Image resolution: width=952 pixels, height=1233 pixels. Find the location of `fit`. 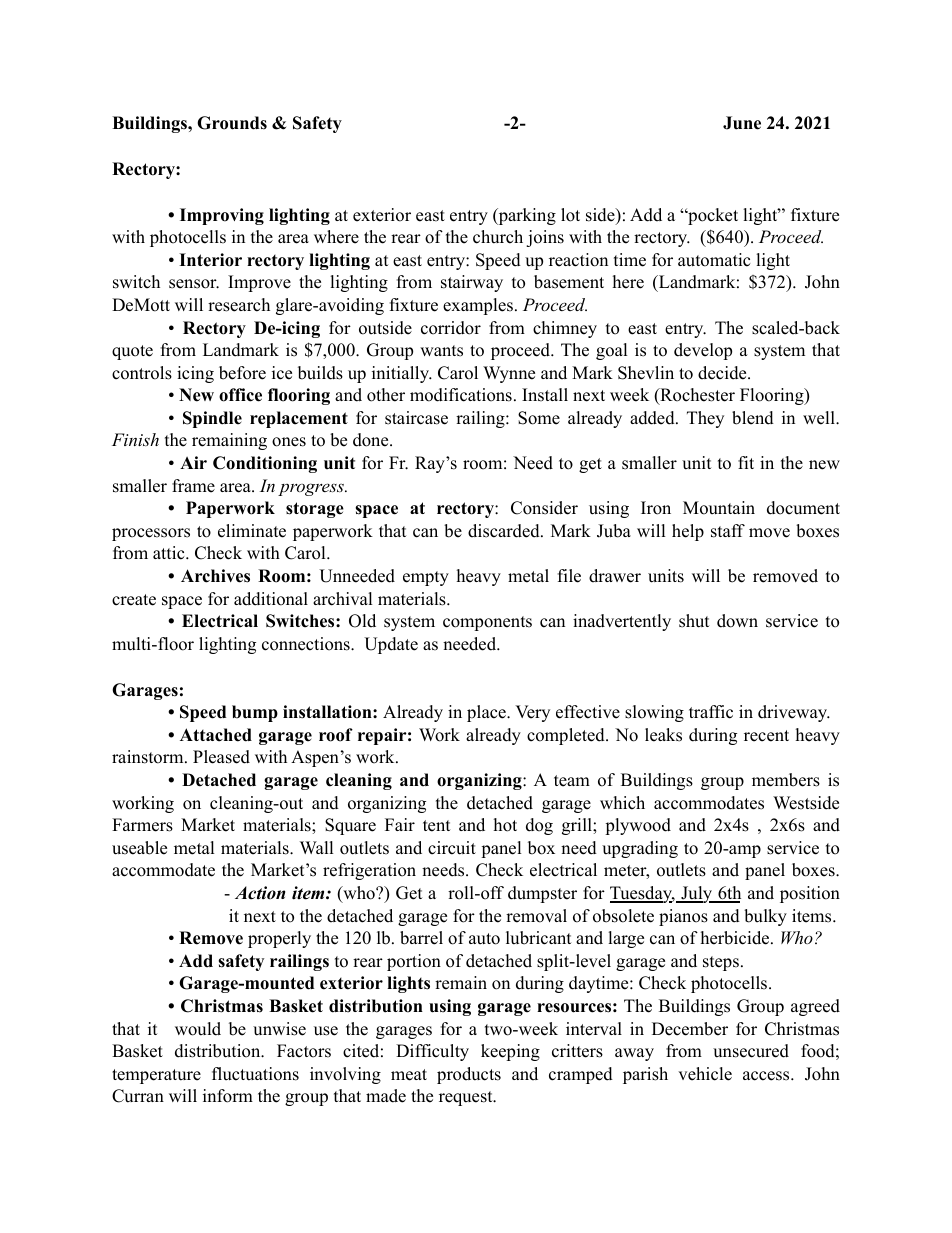

fit is located at coordinates (746, 462).
